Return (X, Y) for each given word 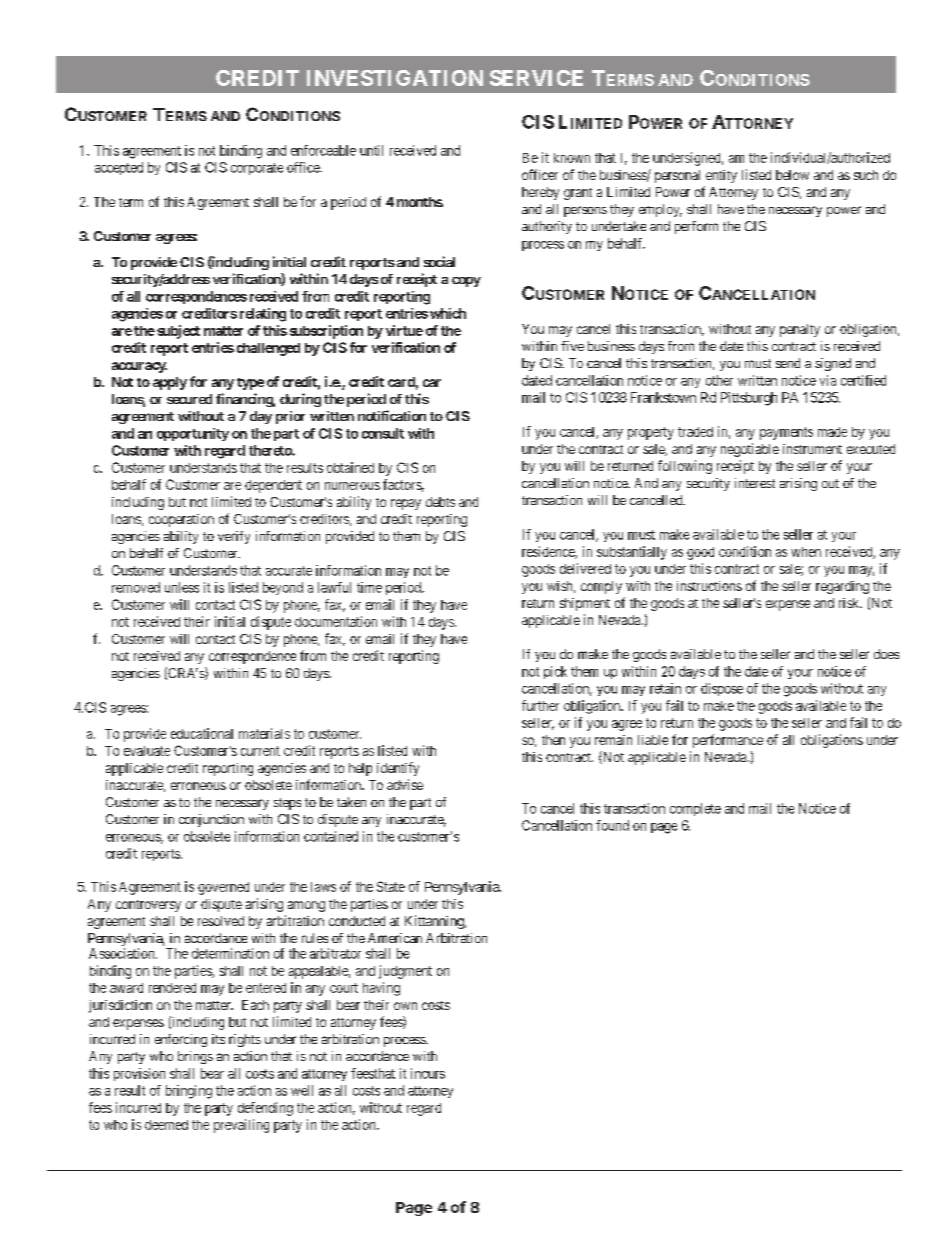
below (792, 175)
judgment (405, 972)
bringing (189, 1092)
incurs (428, 1073)
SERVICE (536, 78)
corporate (257, 169)
